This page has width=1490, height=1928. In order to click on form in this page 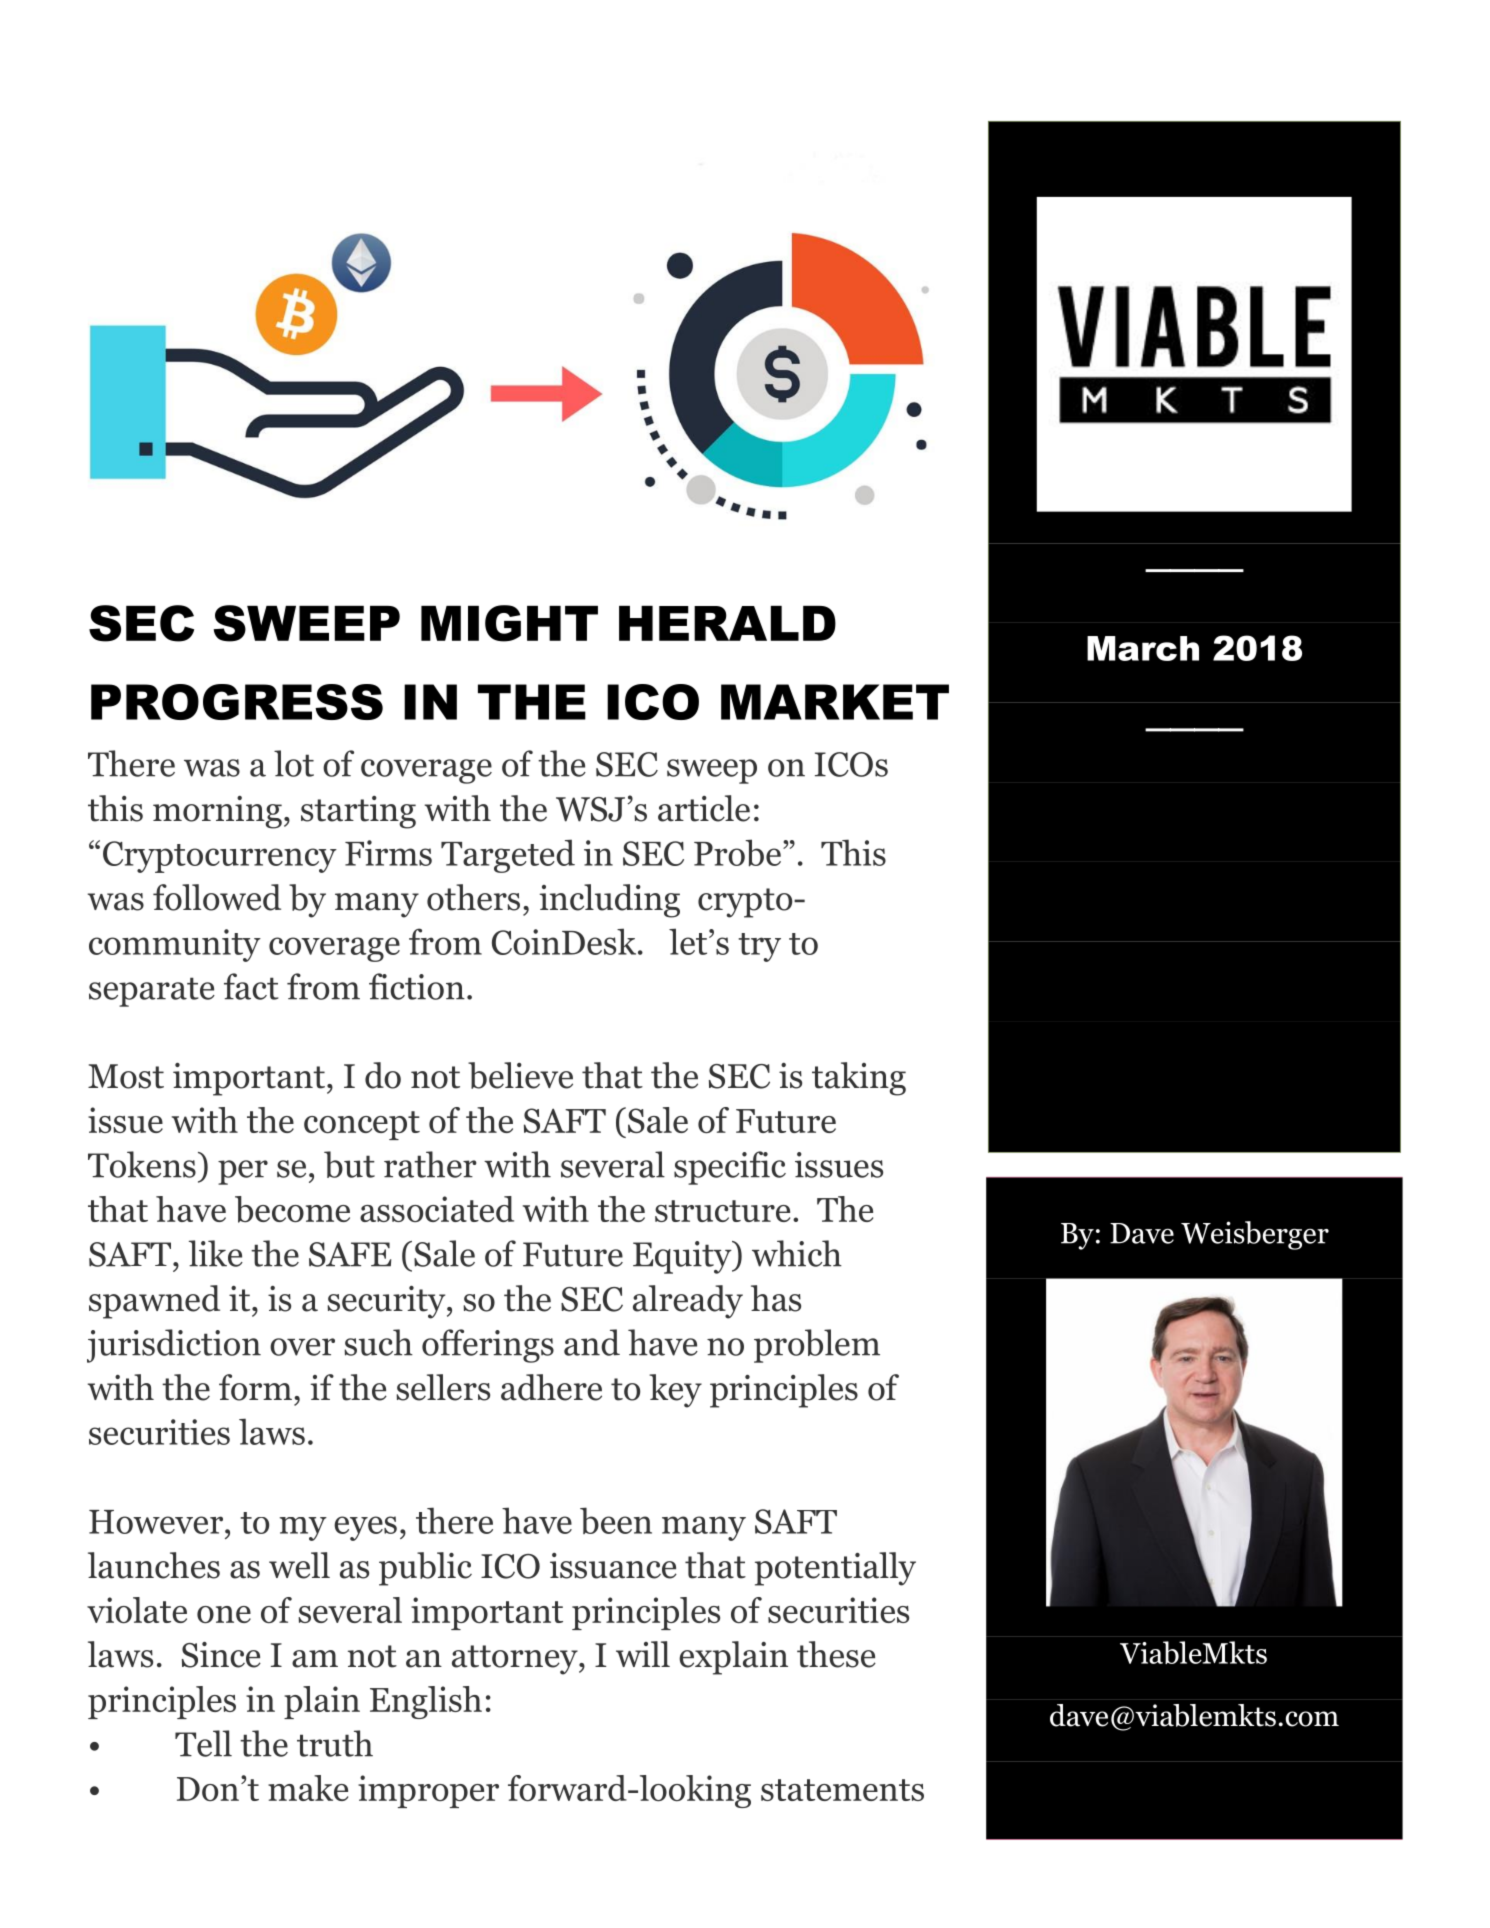, I will do `click(255, 1387)`.
